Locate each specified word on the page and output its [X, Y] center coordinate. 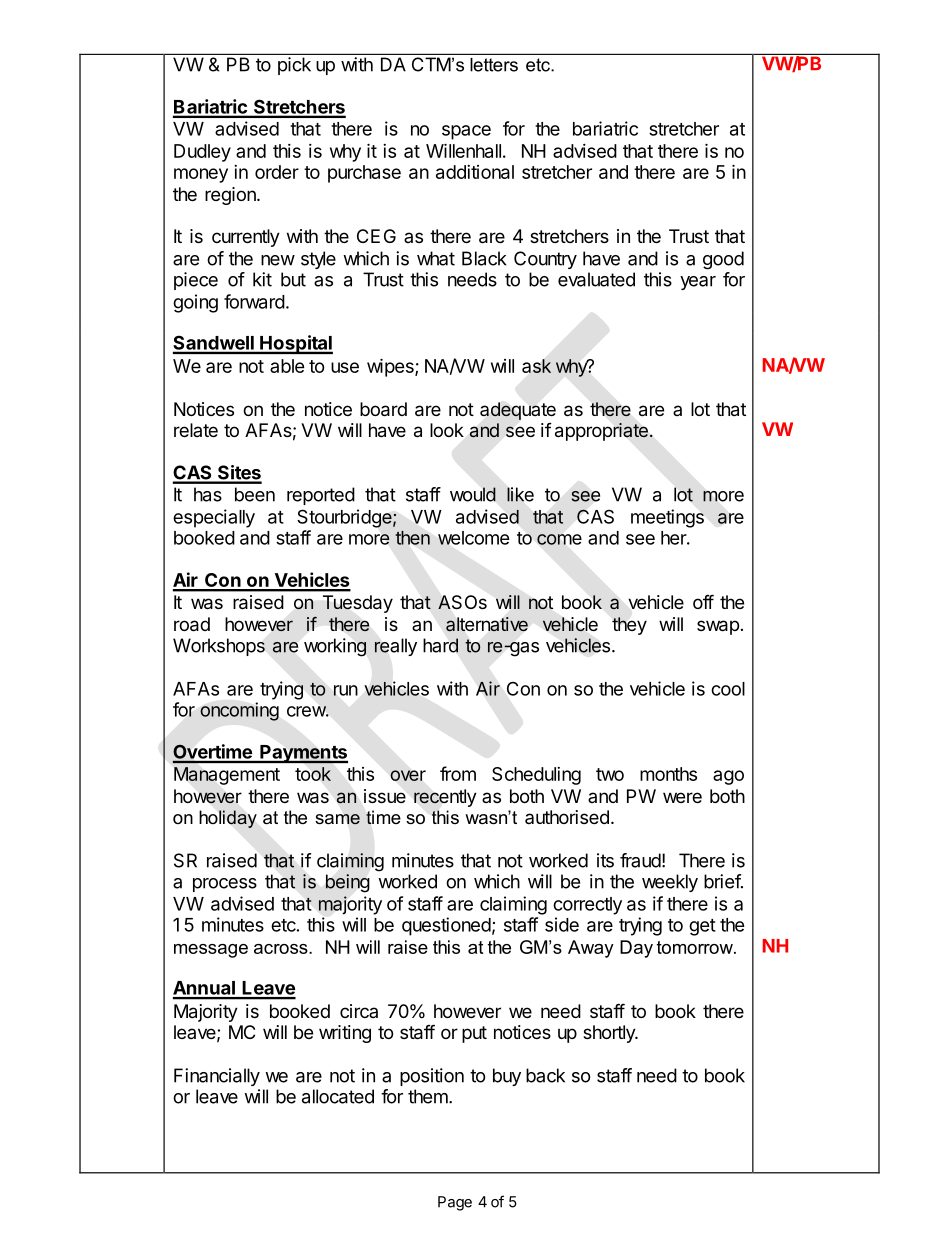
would [473, 494]
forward [254, 301]
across [282, 949]
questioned [446, 926]
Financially [217, 1077]
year [698, 283]
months [668, 774]
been [255, 494]
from [458, 773]
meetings [667, 518]
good [723, 260]
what [436, 258]
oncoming [239, 711]
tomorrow [696, 947]
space [466, 132]
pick [294, 66]
